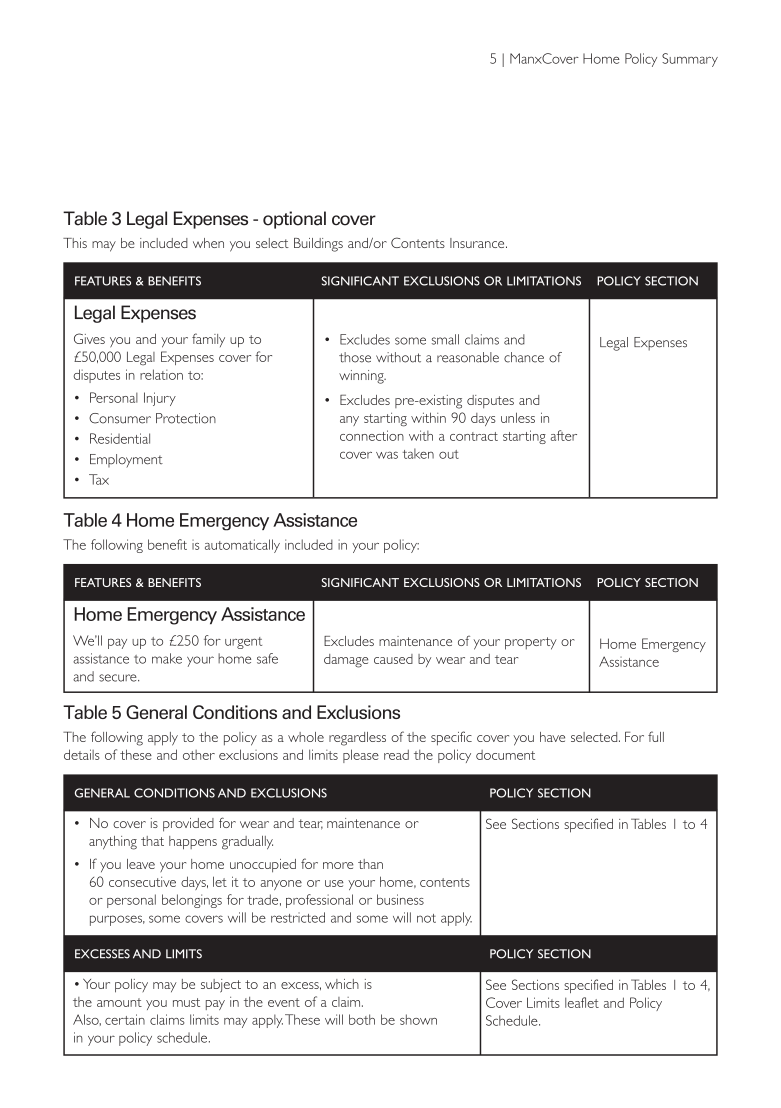  Describe the element at coordinates (393, 659) in the screenshot. I see `caused` at that location.
